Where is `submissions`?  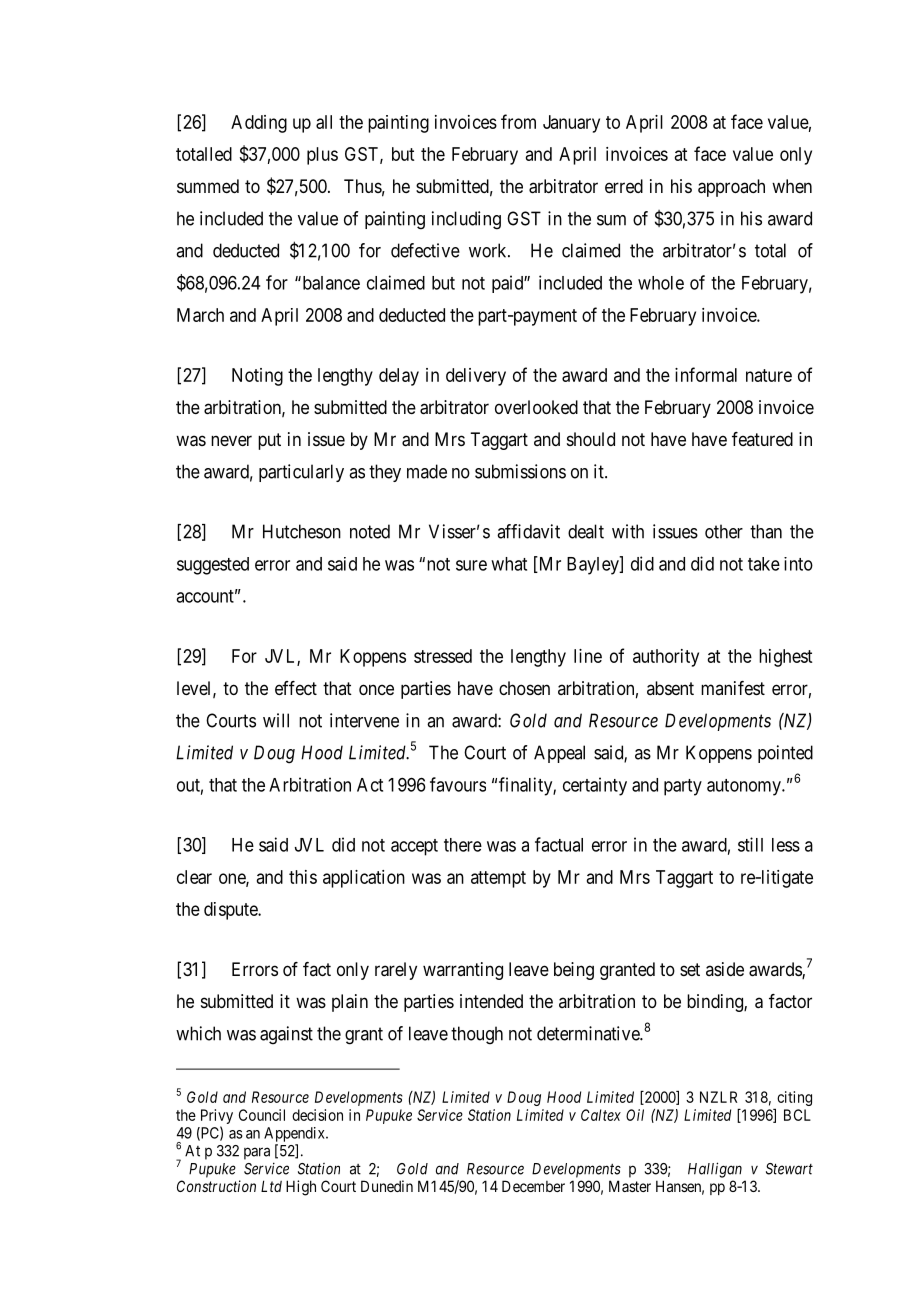 submissions is located at coordinates (520, 471).
